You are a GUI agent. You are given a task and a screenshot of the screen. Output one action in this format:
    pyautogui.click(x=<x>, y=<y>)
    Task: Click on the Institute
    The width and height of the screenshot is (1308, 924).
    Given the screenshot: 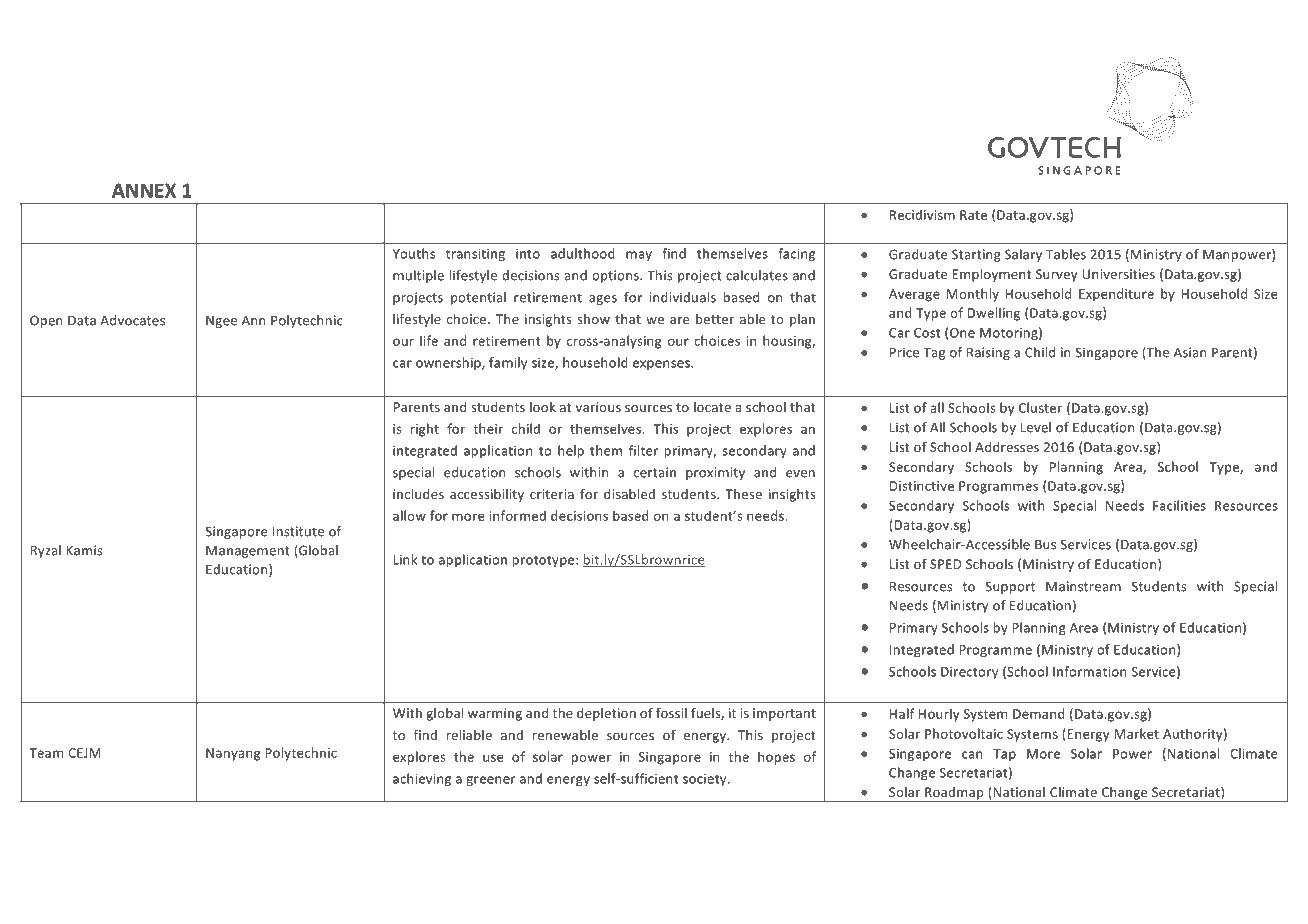 What is the action you would take?
    pyautogui.click(x=298, y=531)
